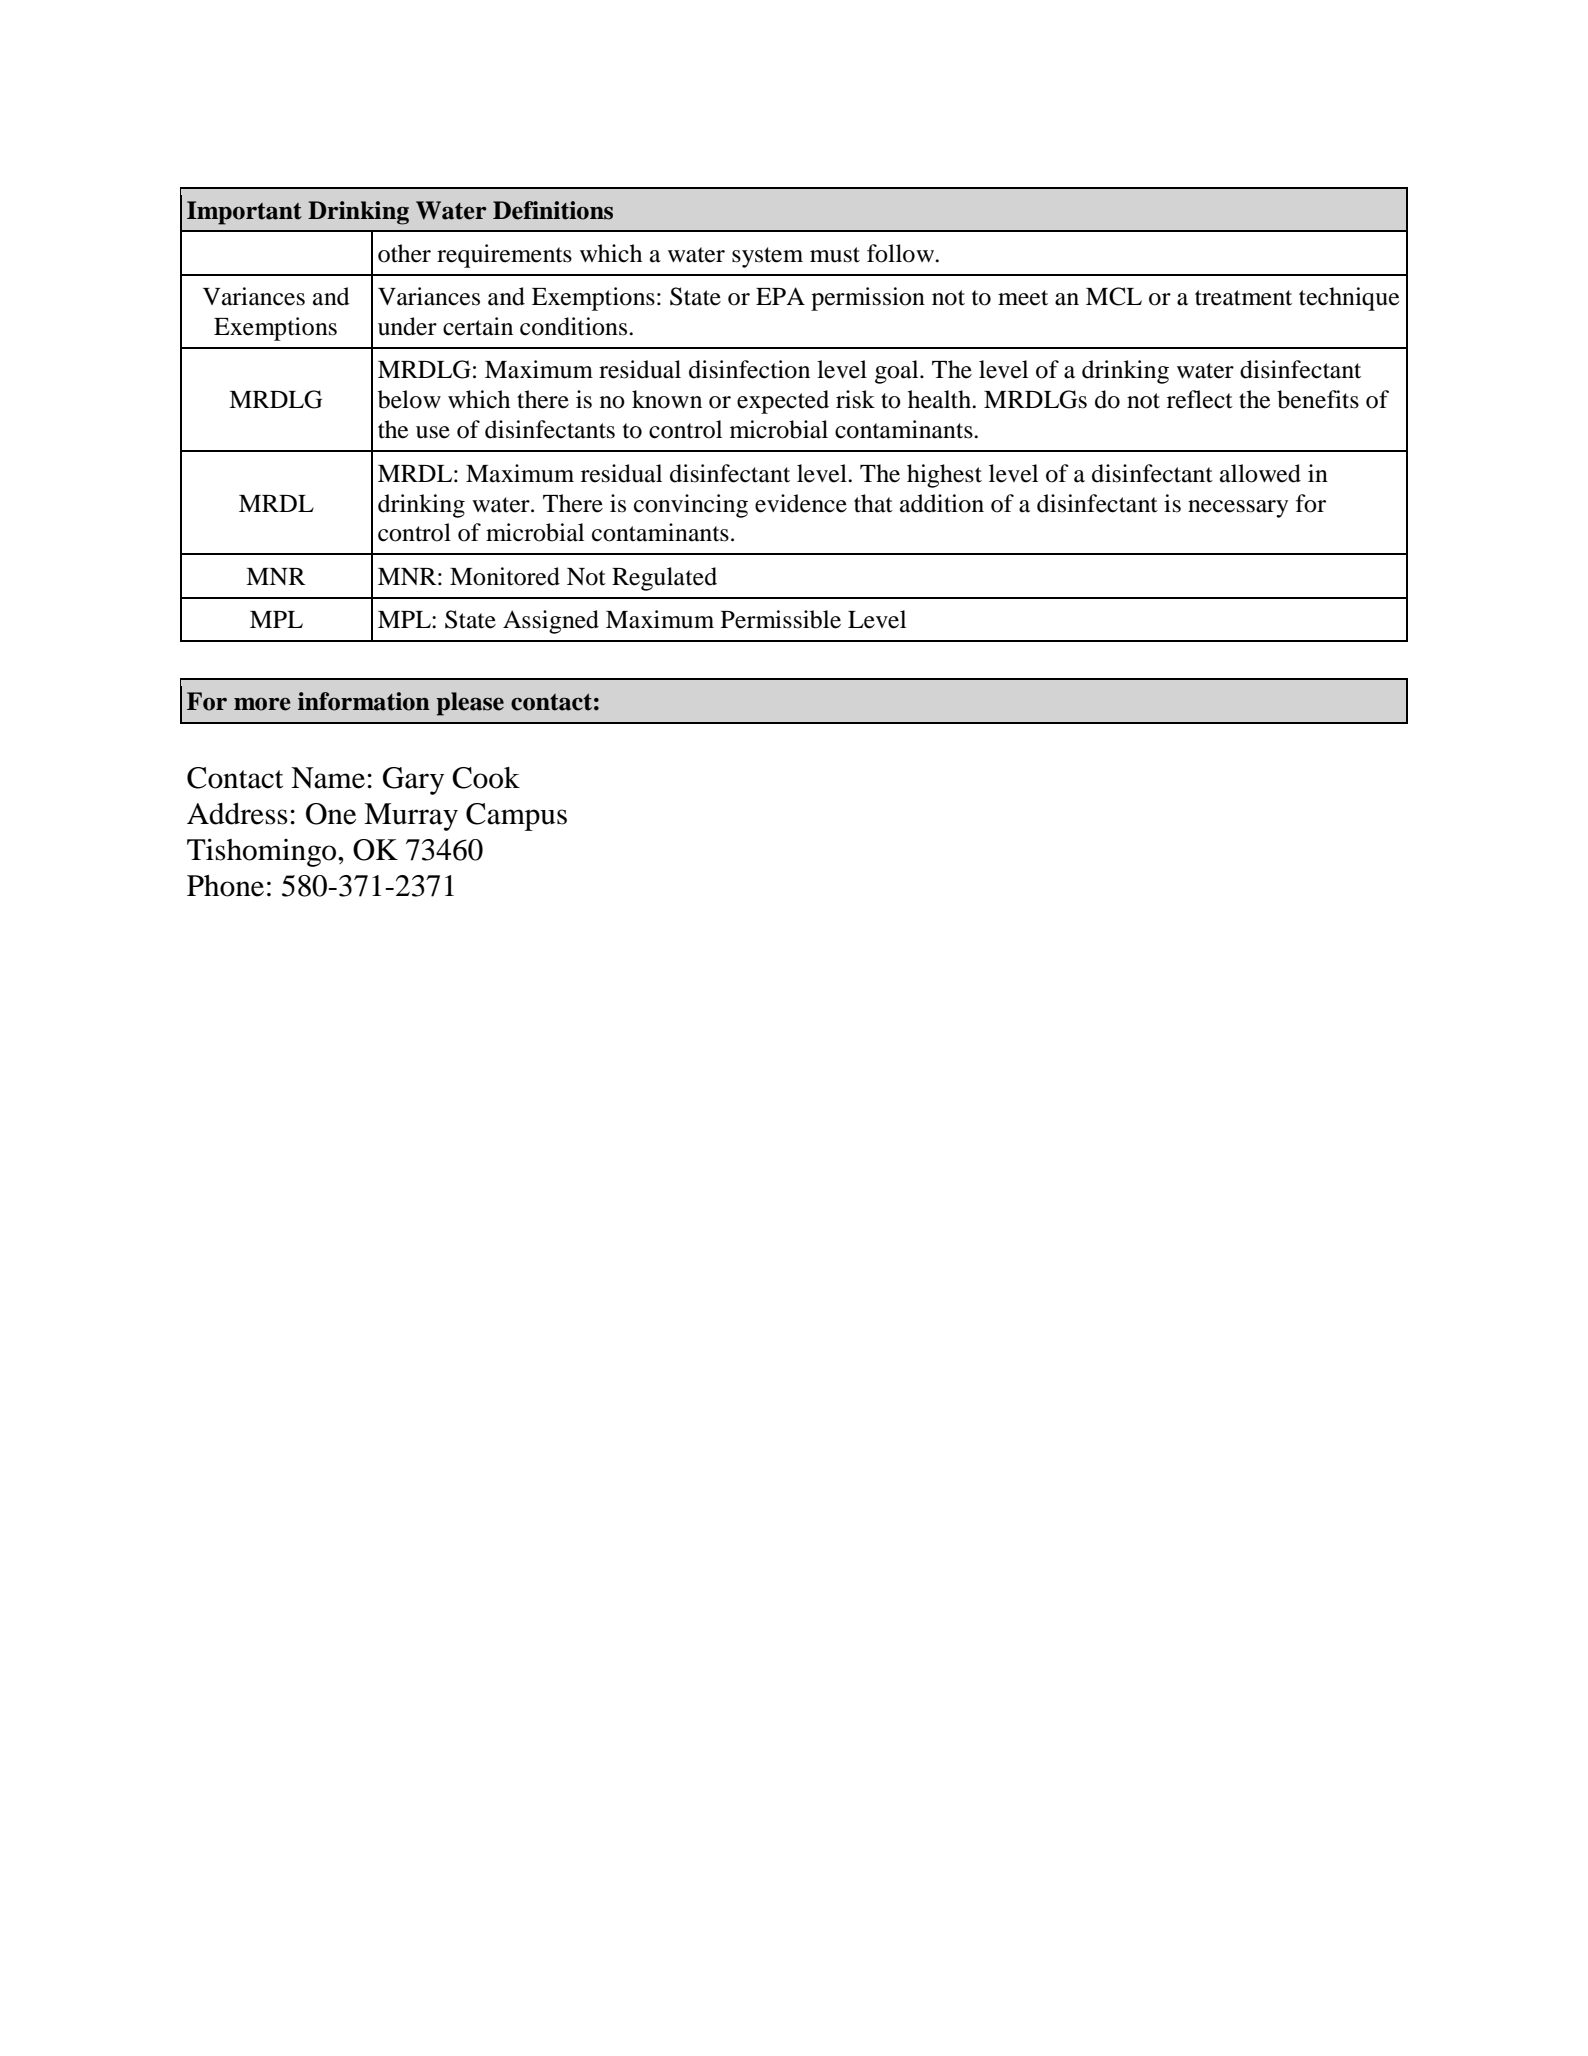 The image size is (1588, 2056). What do you see at coordinates (404, 253) in the image?
I see `other` at bounding box center [404, 253].
